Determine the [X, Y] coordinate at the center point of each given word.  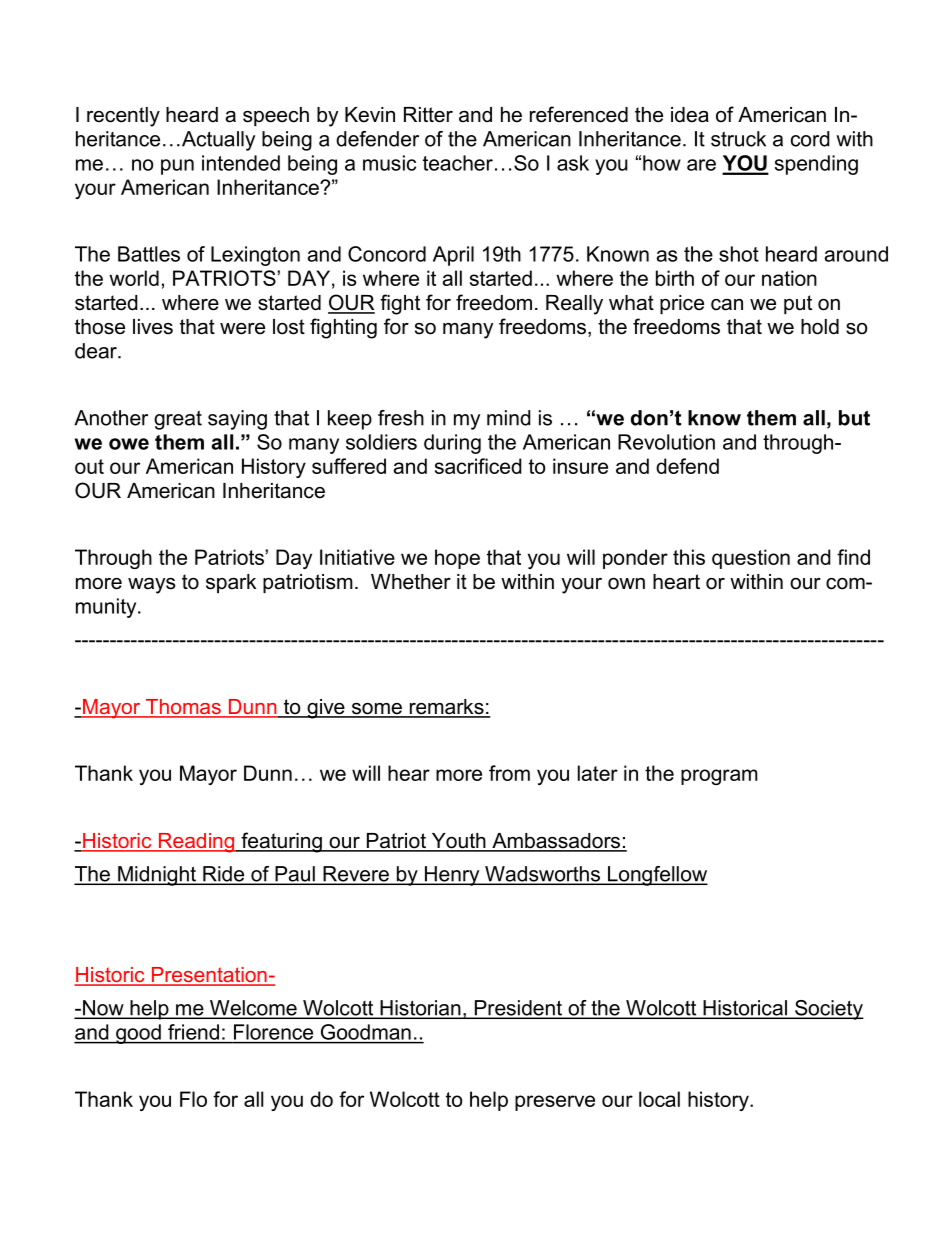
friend [193, 1032]
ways [151, 586]
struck [738, 139]
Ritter [428, 115]
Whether [411, 582]
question [751, 559]
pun [177, 167]
